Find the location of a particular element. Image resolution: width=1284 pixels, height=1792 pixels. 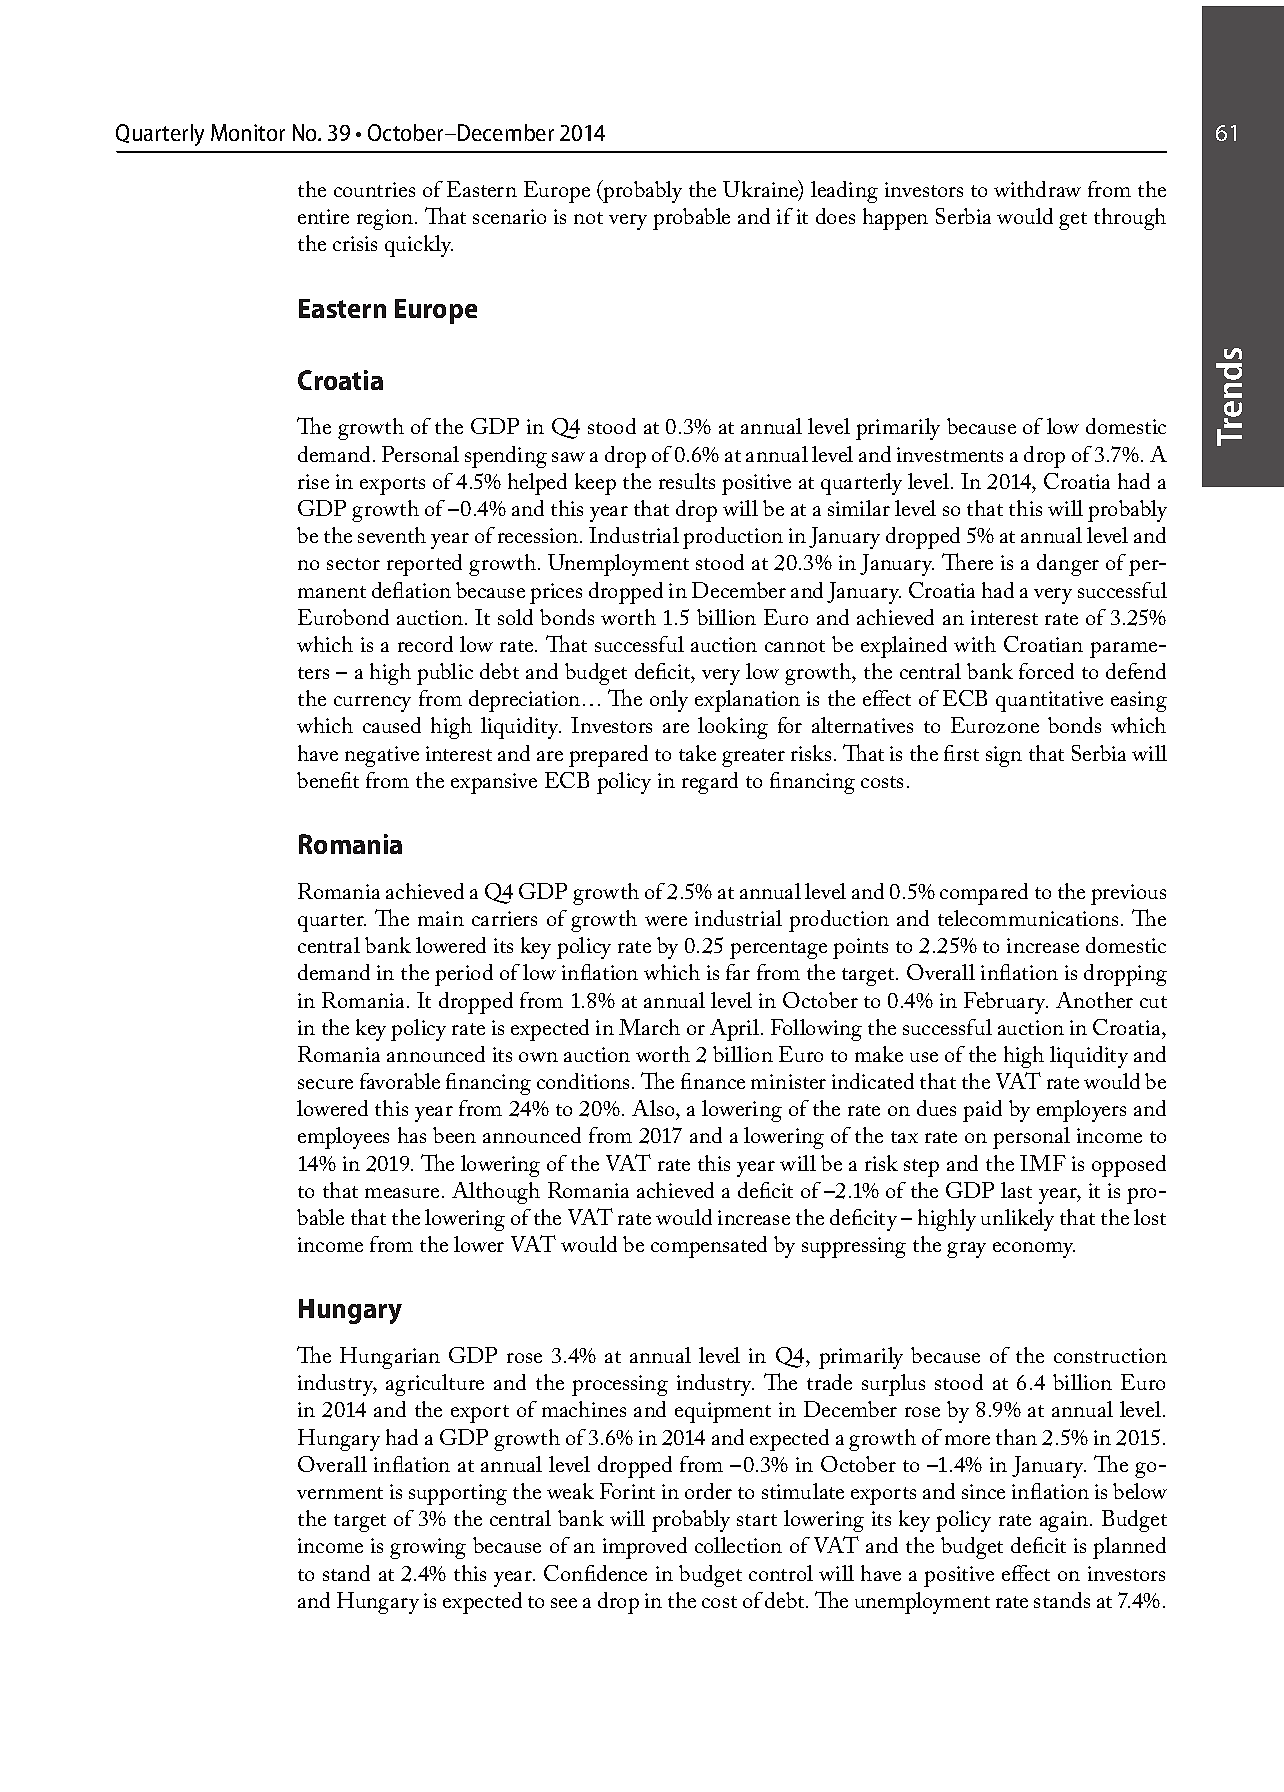

collection is located at coordinates (738, 1545).
